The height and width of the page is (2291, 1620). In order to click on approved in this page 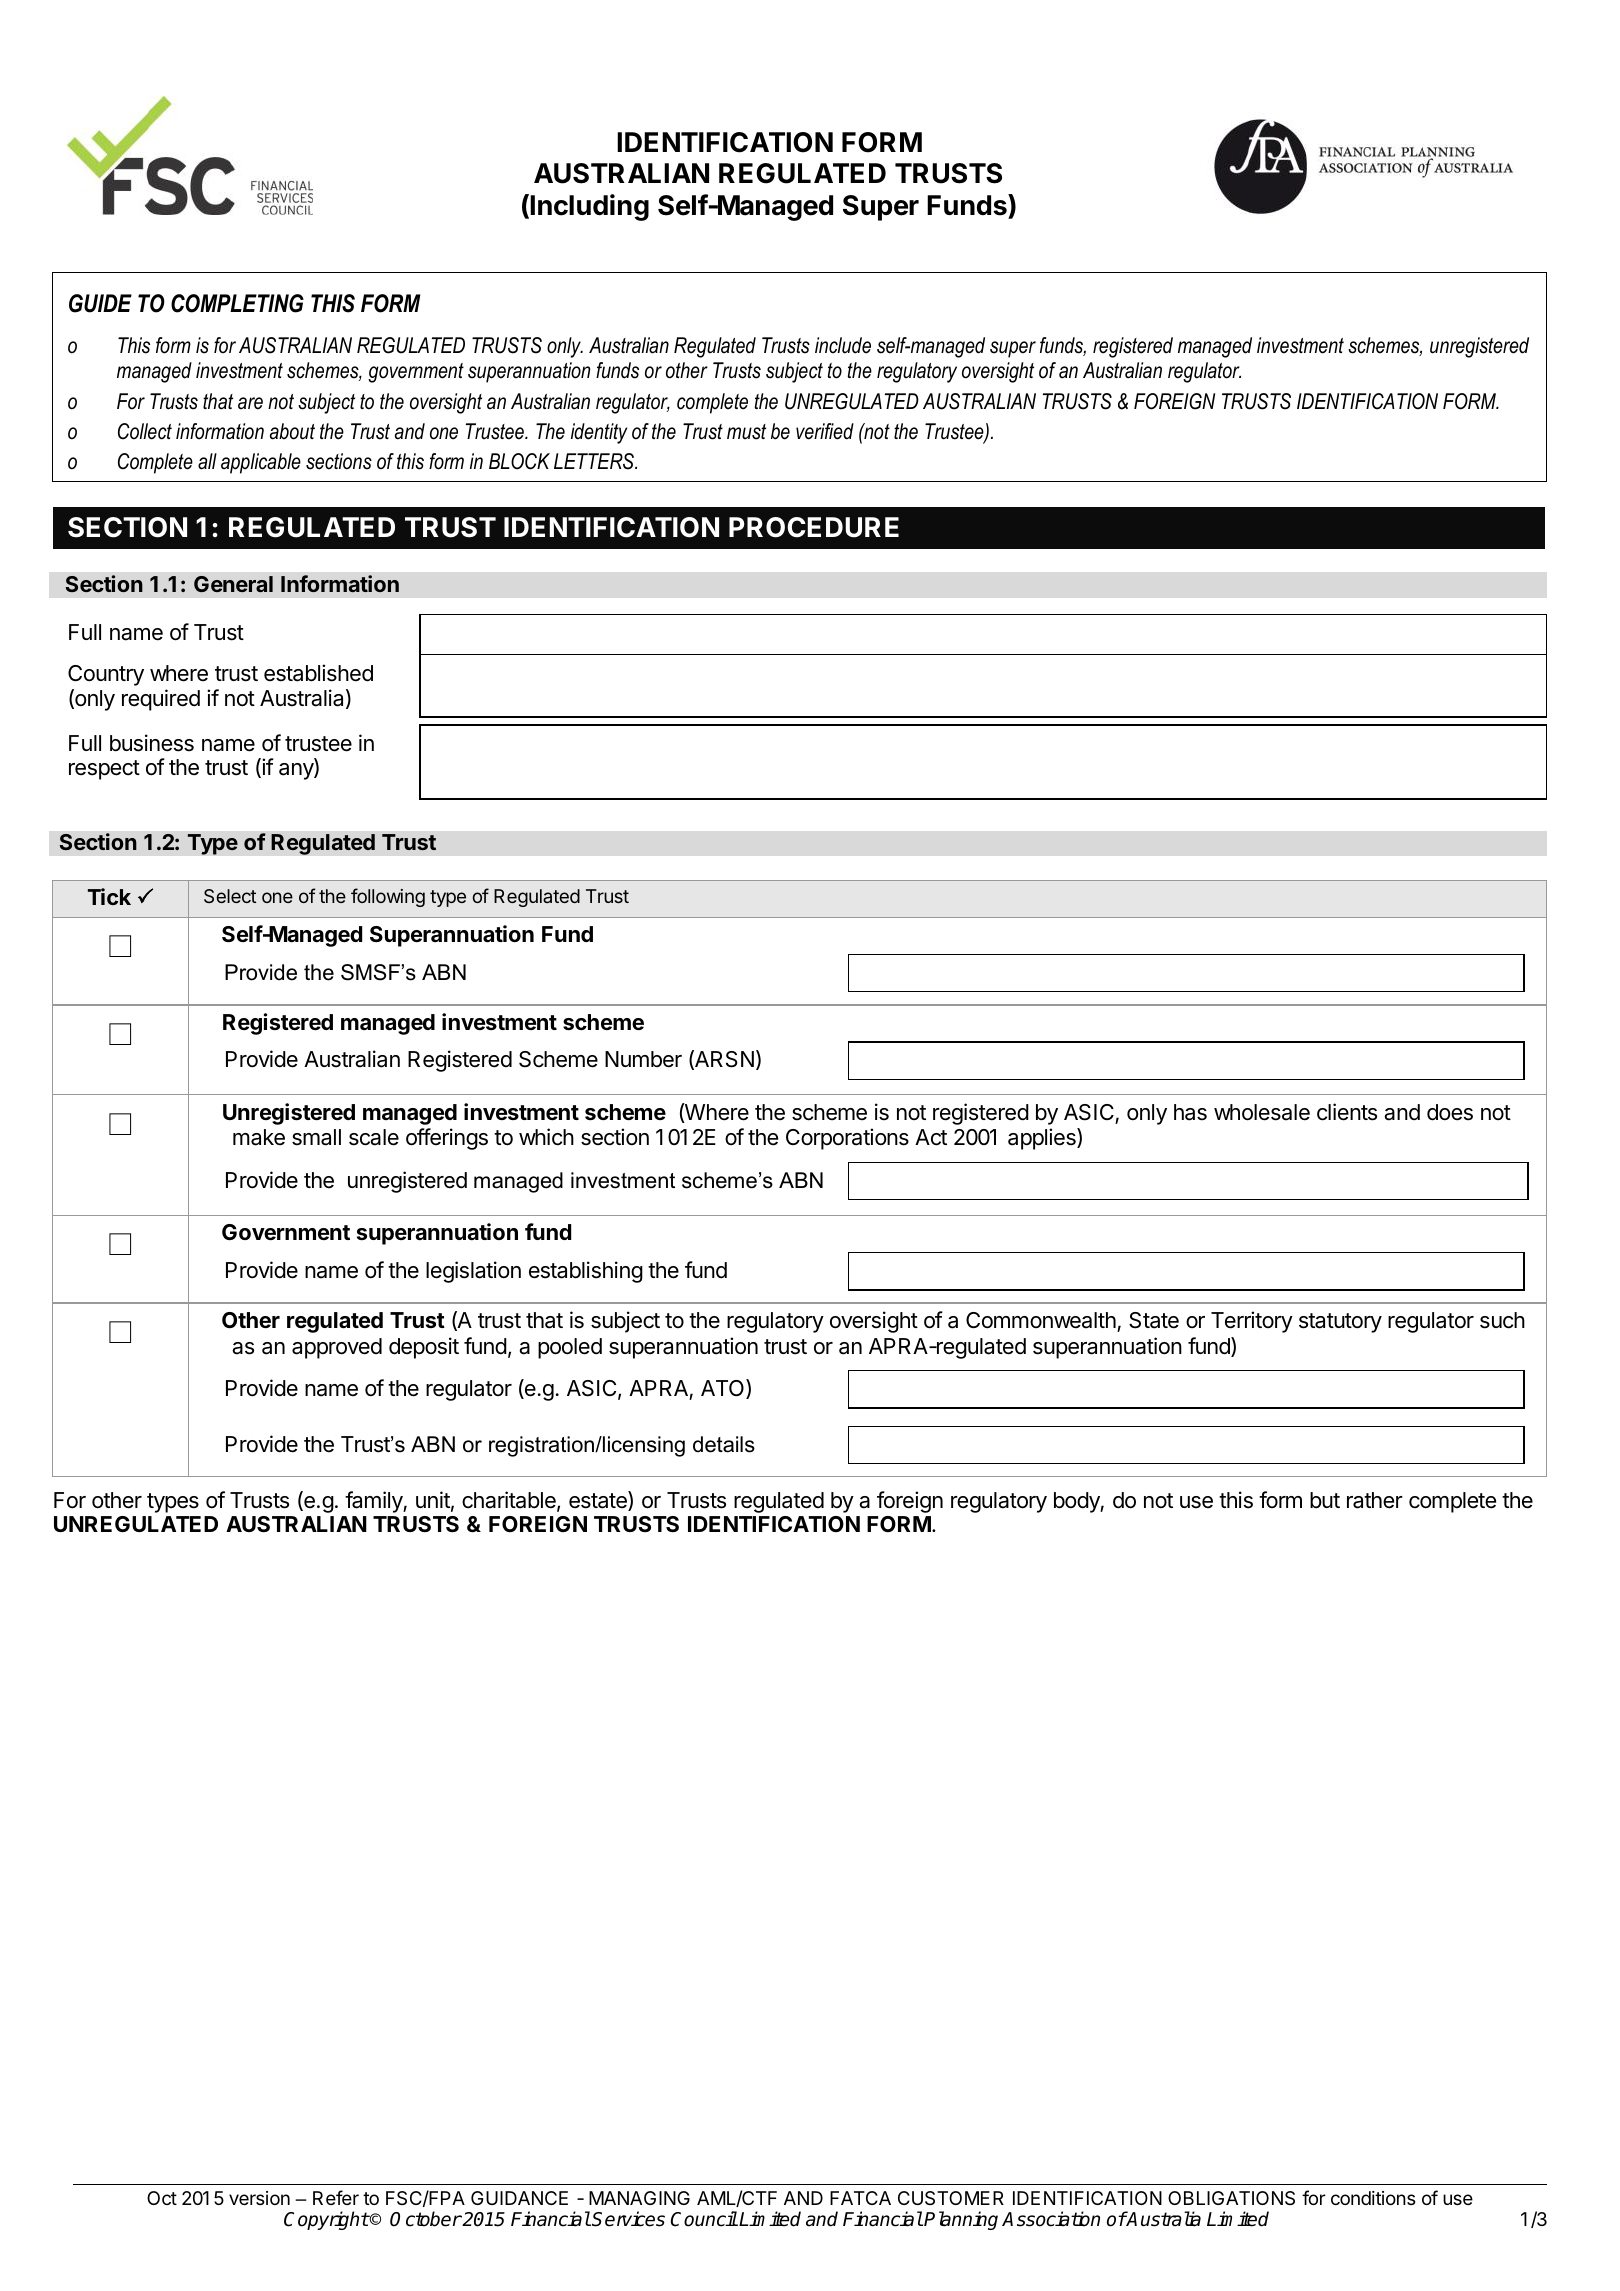, I will do `click(337, 1348)`.
